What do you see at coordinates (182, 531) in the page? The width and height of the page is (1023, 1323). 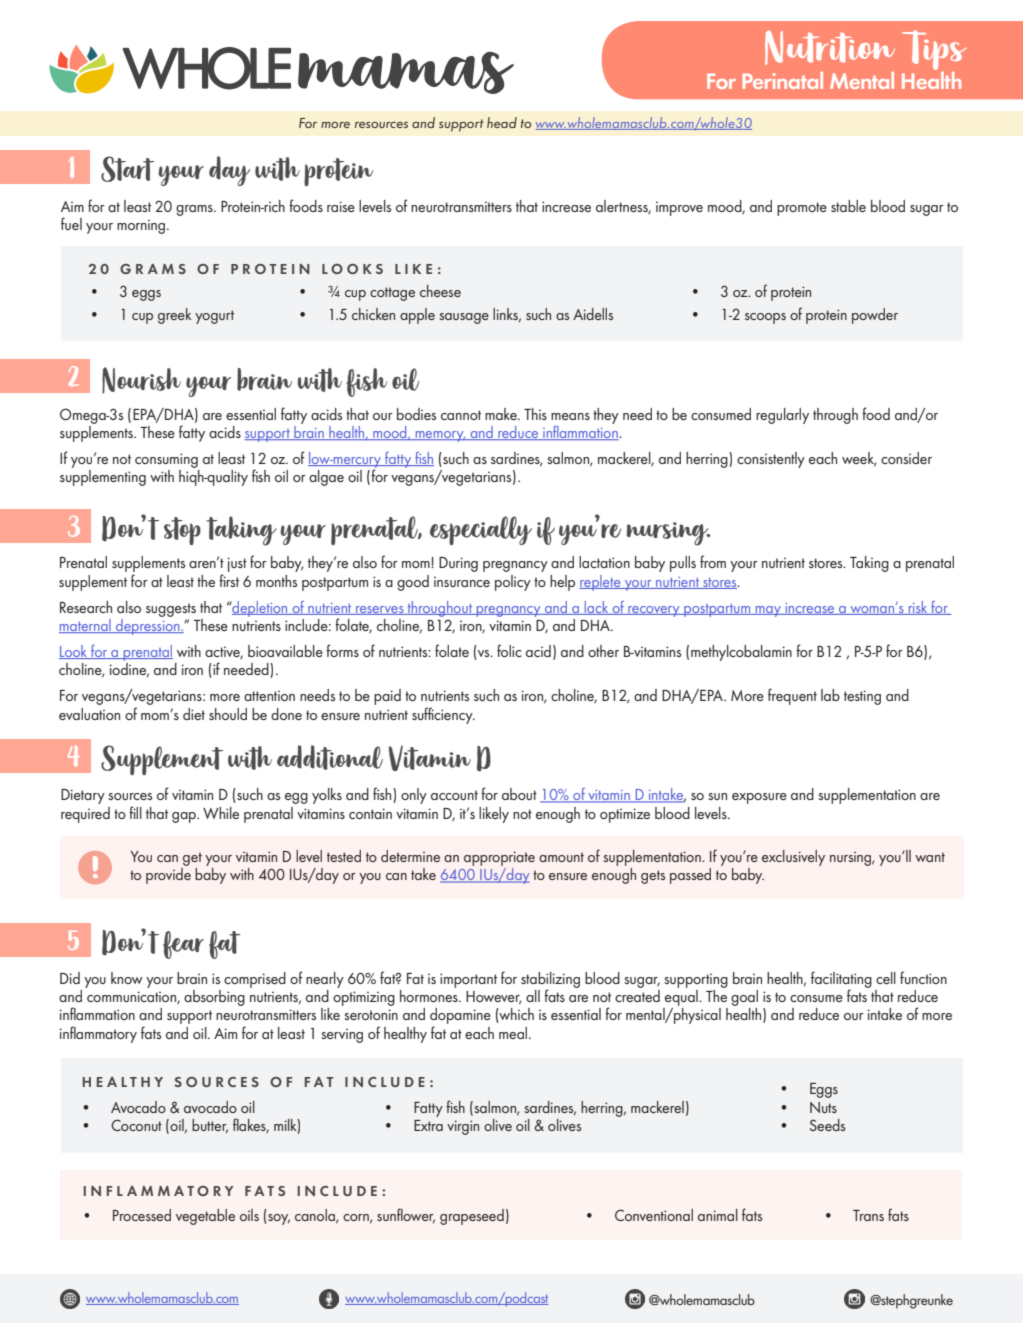 I see `stop` at bounding box center [182, 531].
